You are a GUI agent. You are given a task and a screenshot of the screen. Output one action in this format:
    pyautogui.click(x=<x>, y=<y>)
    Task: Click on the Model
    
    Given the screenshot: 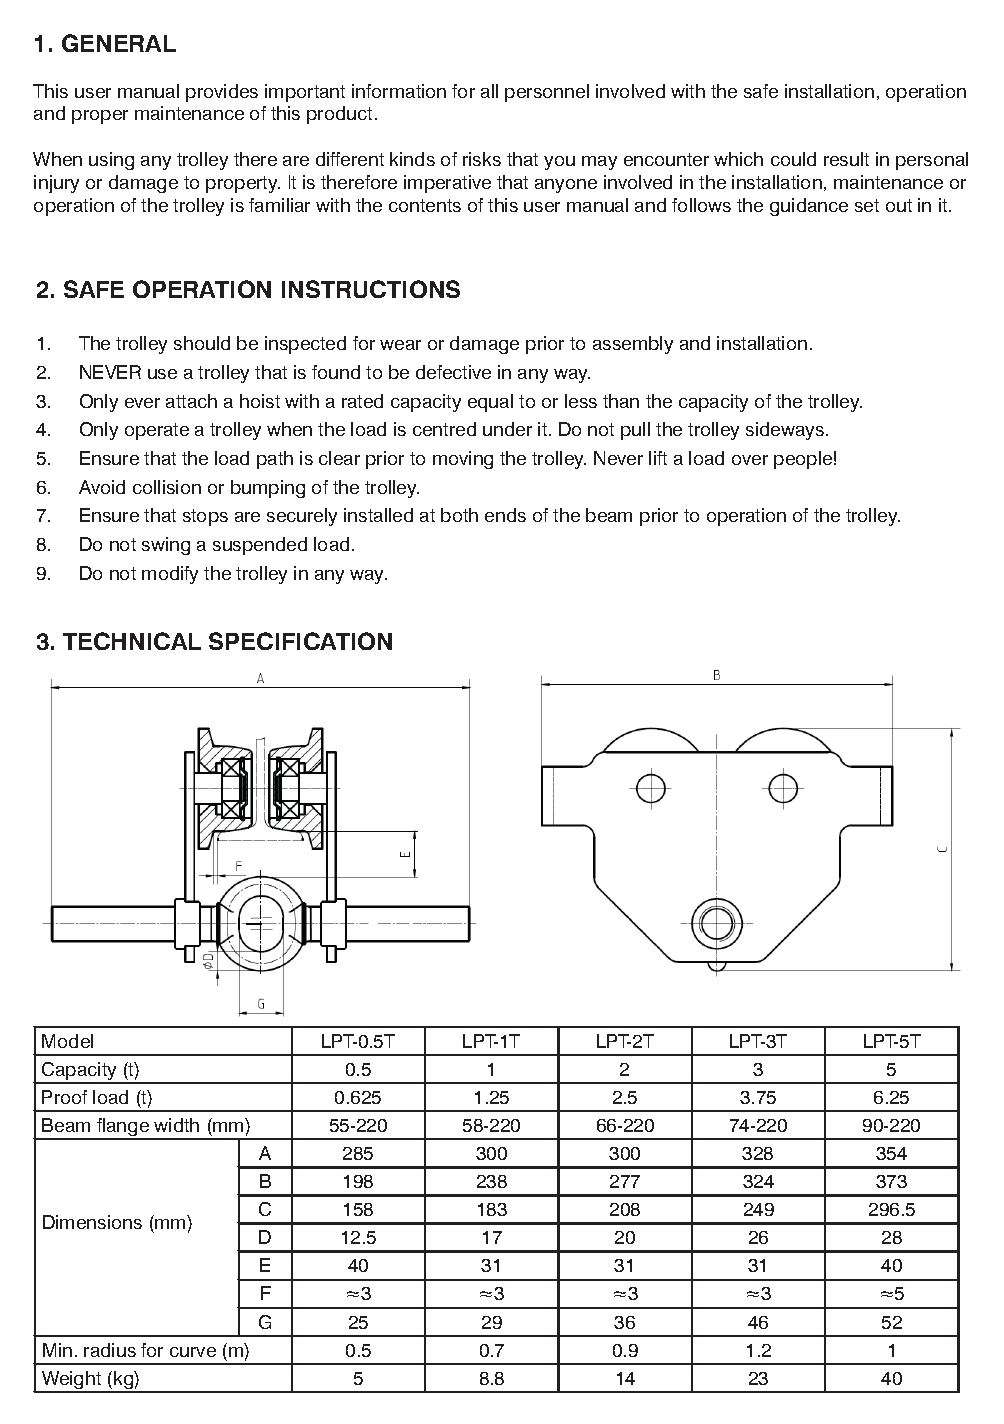 What is the action you would take?
    pyautogui.click(x=67, y=1041)
